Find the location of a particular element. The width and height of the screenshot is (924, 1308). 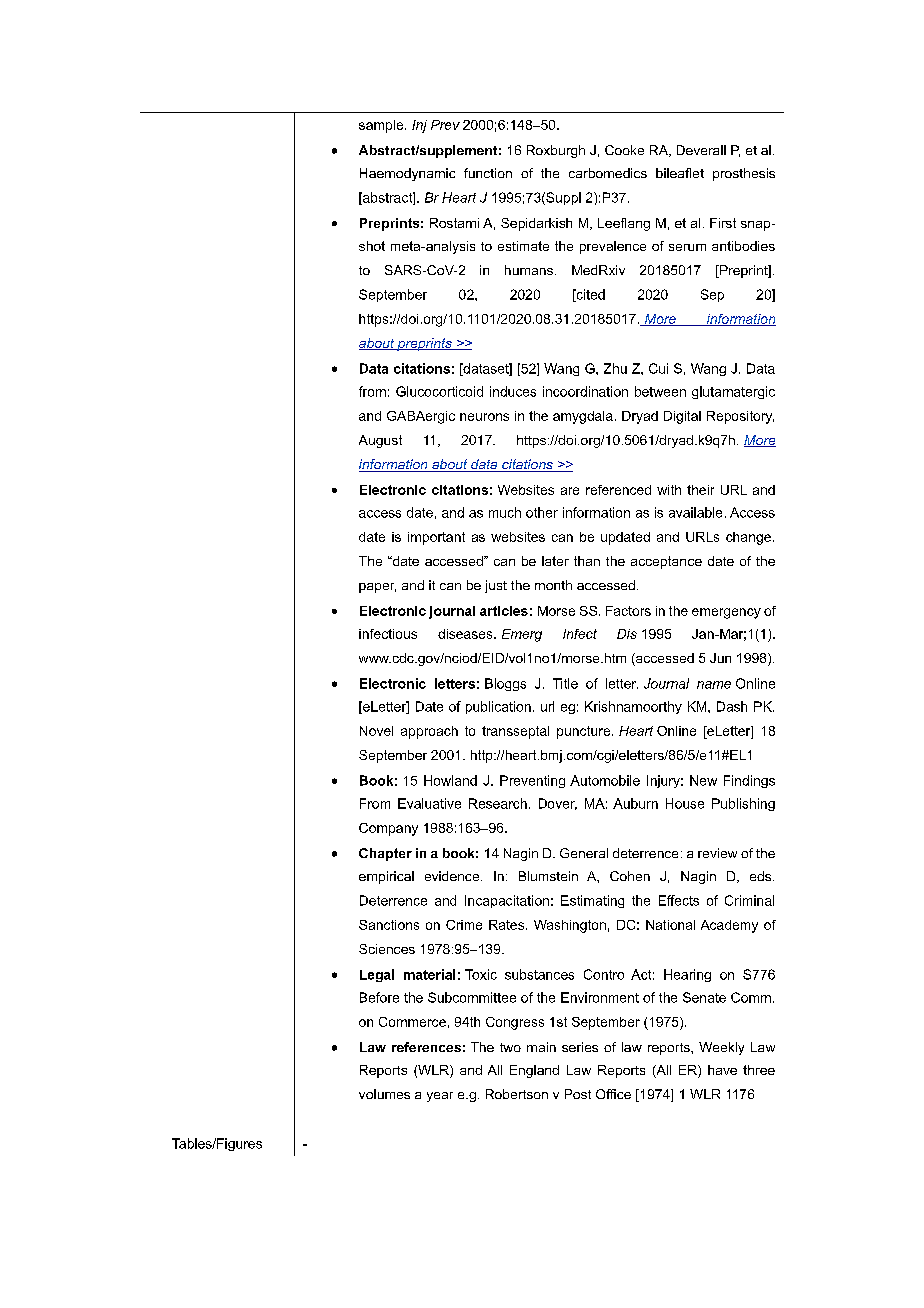

review is located at coordinates (717, 853).
